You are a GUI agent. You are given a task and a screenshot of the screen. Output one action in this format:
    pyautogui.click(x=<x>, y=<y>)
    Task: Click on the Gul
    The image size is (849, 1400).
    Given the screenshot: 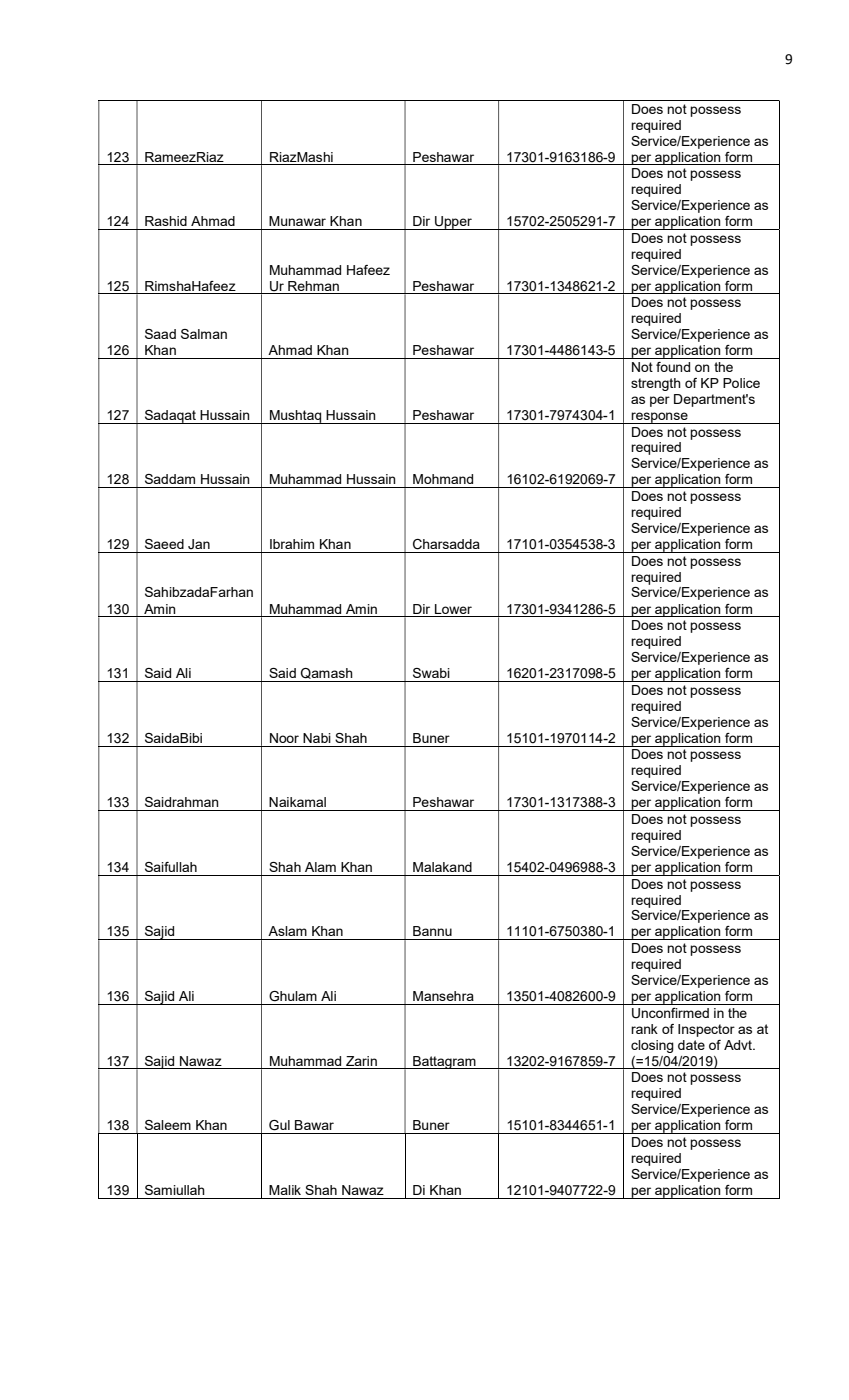 What is the action you would take?
    pyautogui.click(x=279, y=1125)
